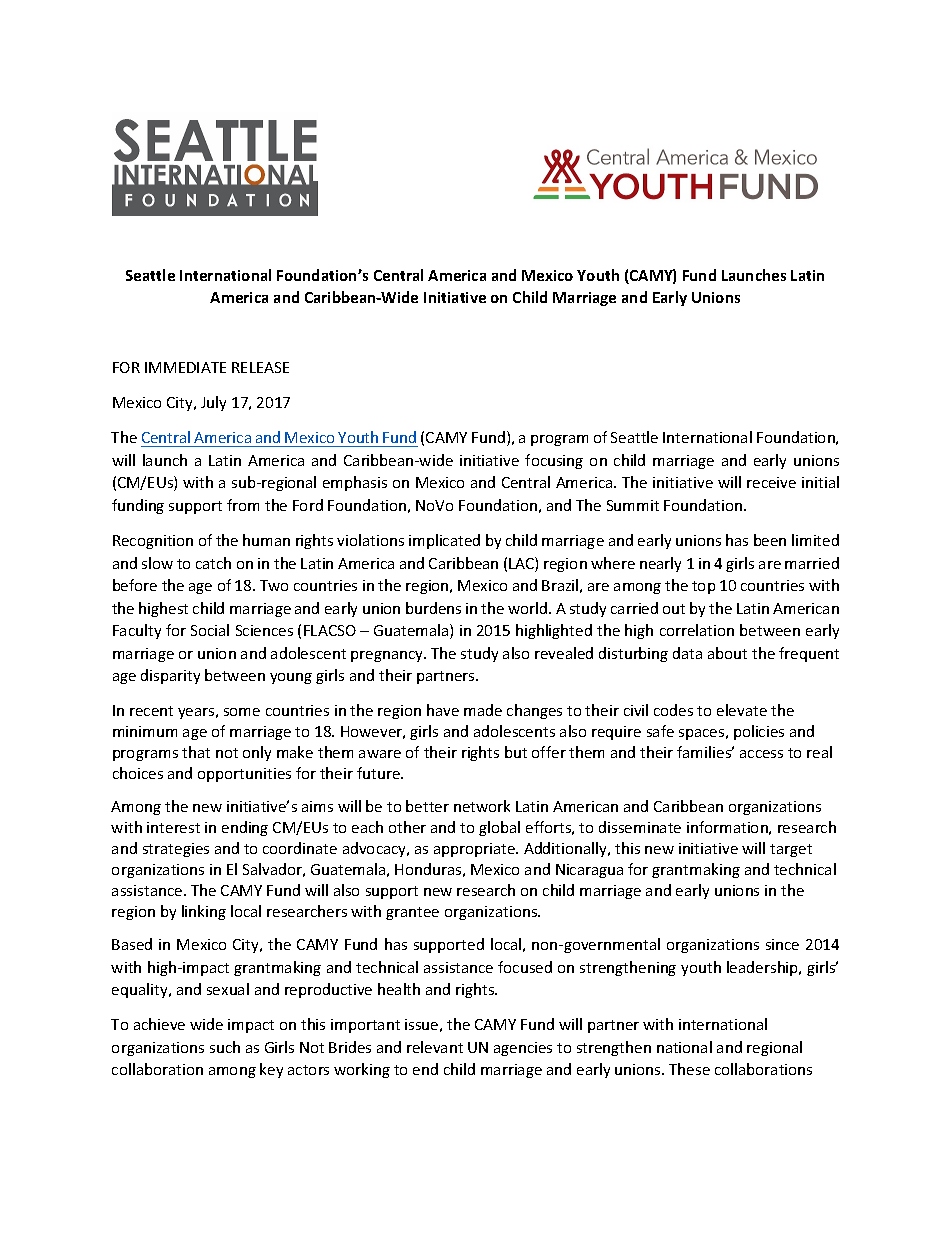  What do you see at coordinates (225, 1047) in the screenshot?
I see `such` at bounding box center [225, 1047].
